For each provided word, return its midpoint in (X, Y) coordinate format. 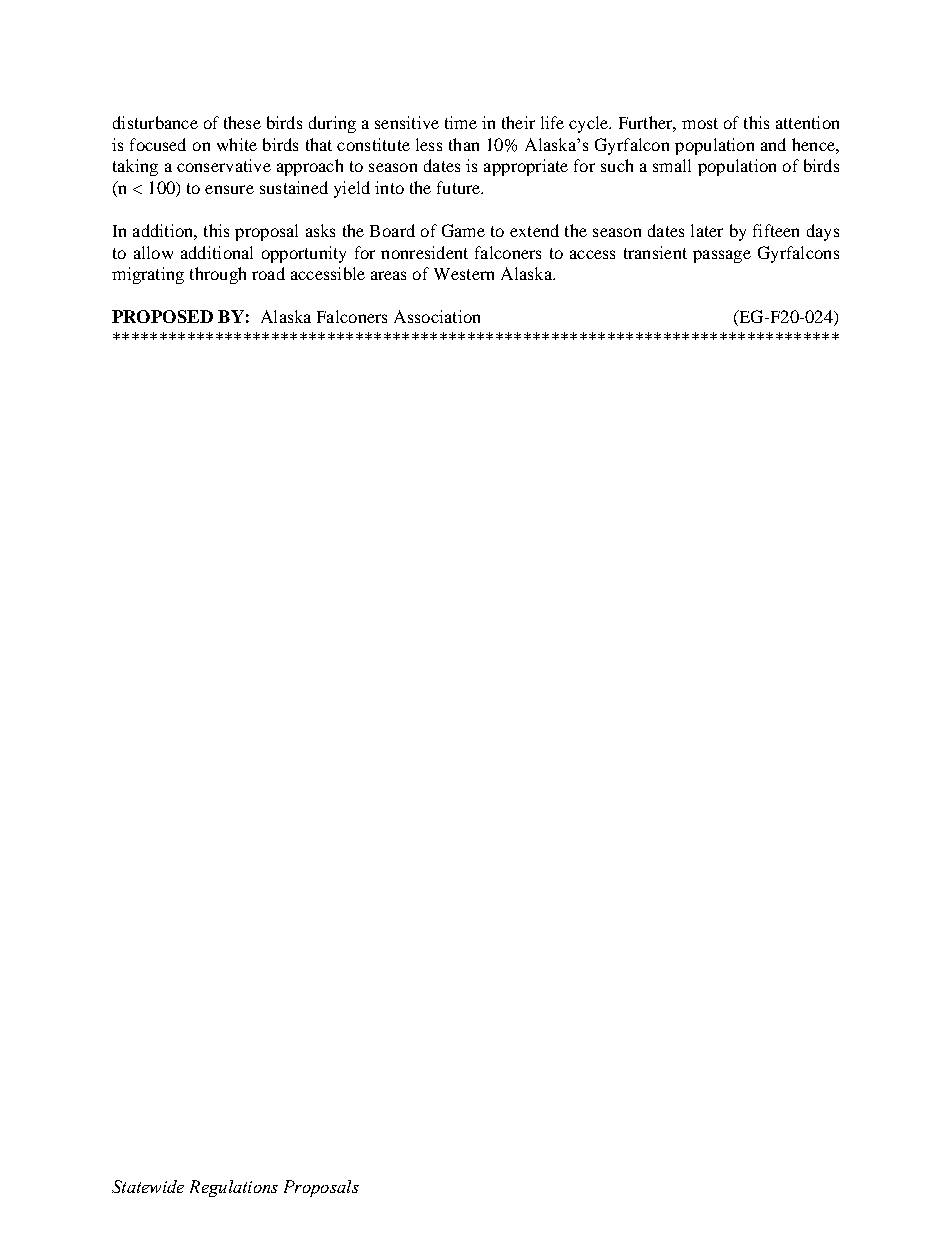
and (773, 144)
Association (437, 316)
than (464, 144)
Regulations (234, 1188)
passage (722, 256)
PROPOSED (162, 316)
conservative (224, 165)
